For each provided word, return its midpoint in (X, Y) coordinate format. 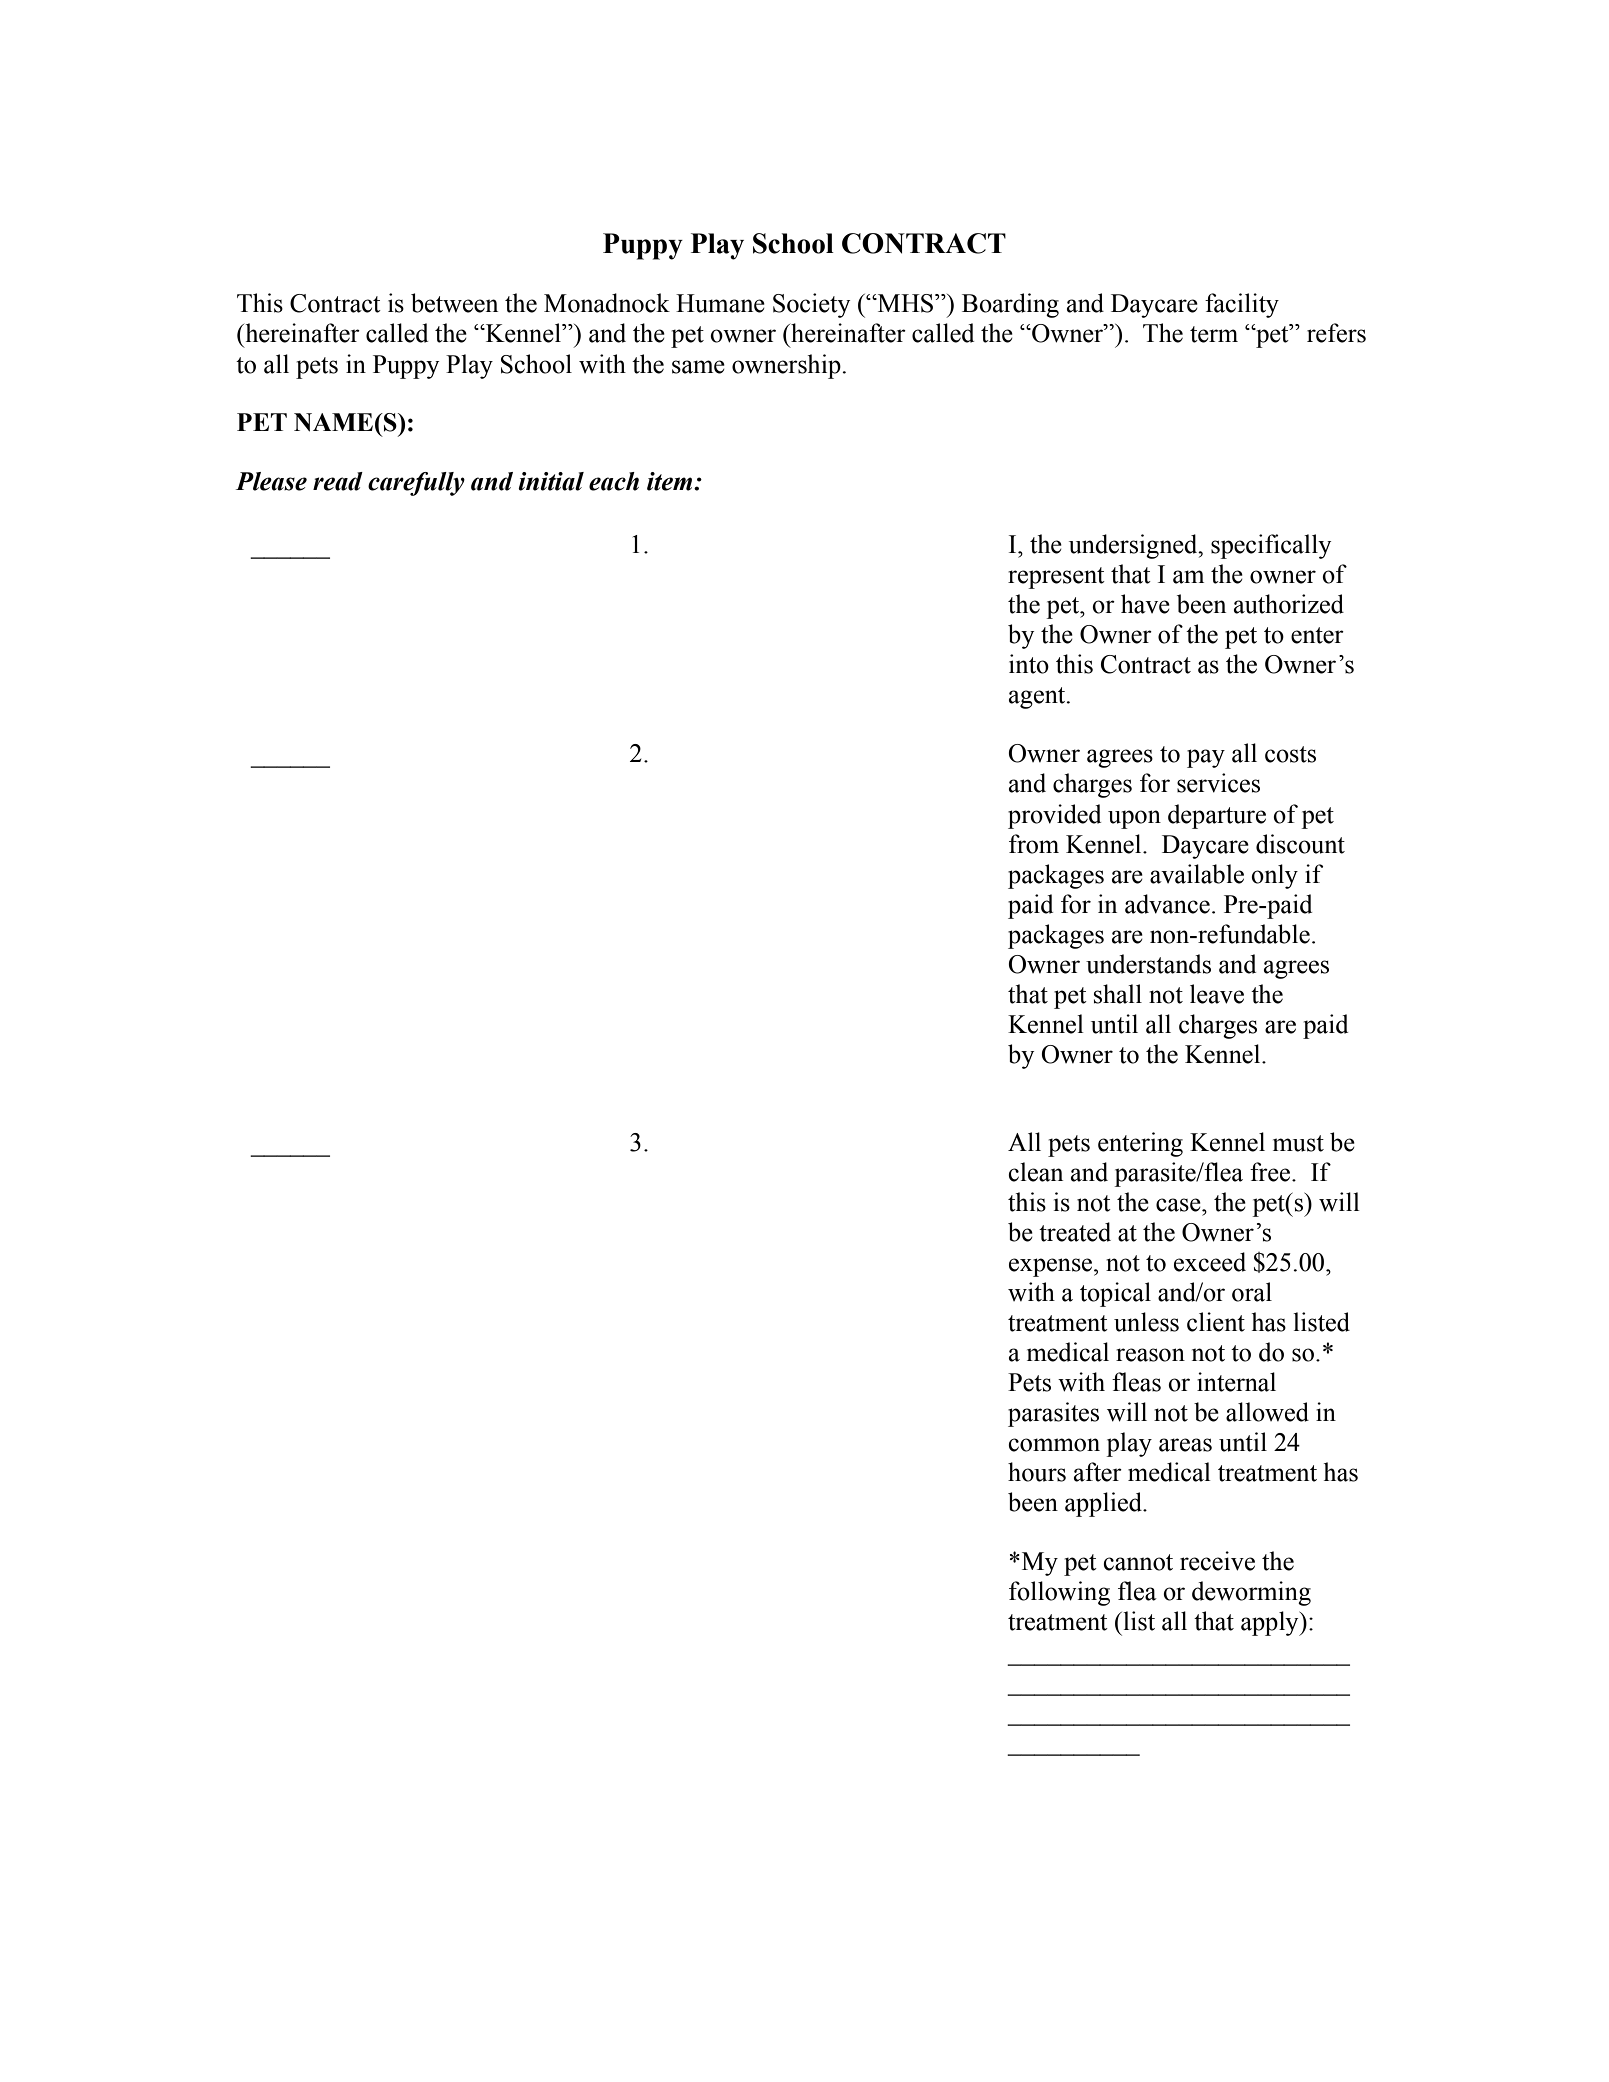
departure (1217, 816)
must (1298, 1143)
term (1214, 334)
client (1216, 1322)
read (338, 481)
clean (1035, 1172)
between (454, 303)
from (1034, 844)
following (1059, 1593)
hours (1037, 1472)
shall (1118, 994)
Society (811, 305)
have (1145, 604)
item (671, 481)
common (1054, 1445)
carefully (416, 484)
